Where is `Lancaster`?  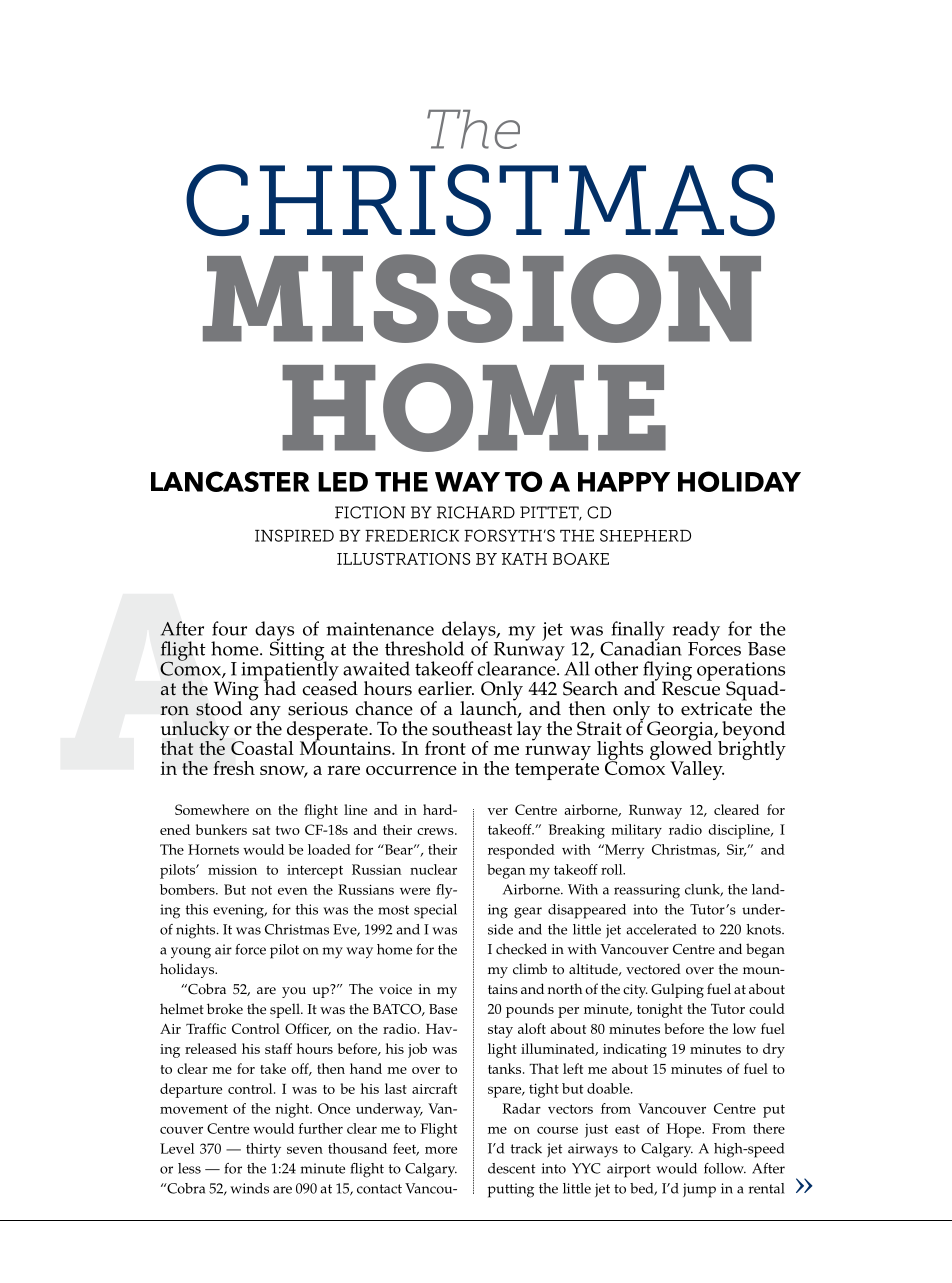
Lancaster is located at coordinates (230, 481).
